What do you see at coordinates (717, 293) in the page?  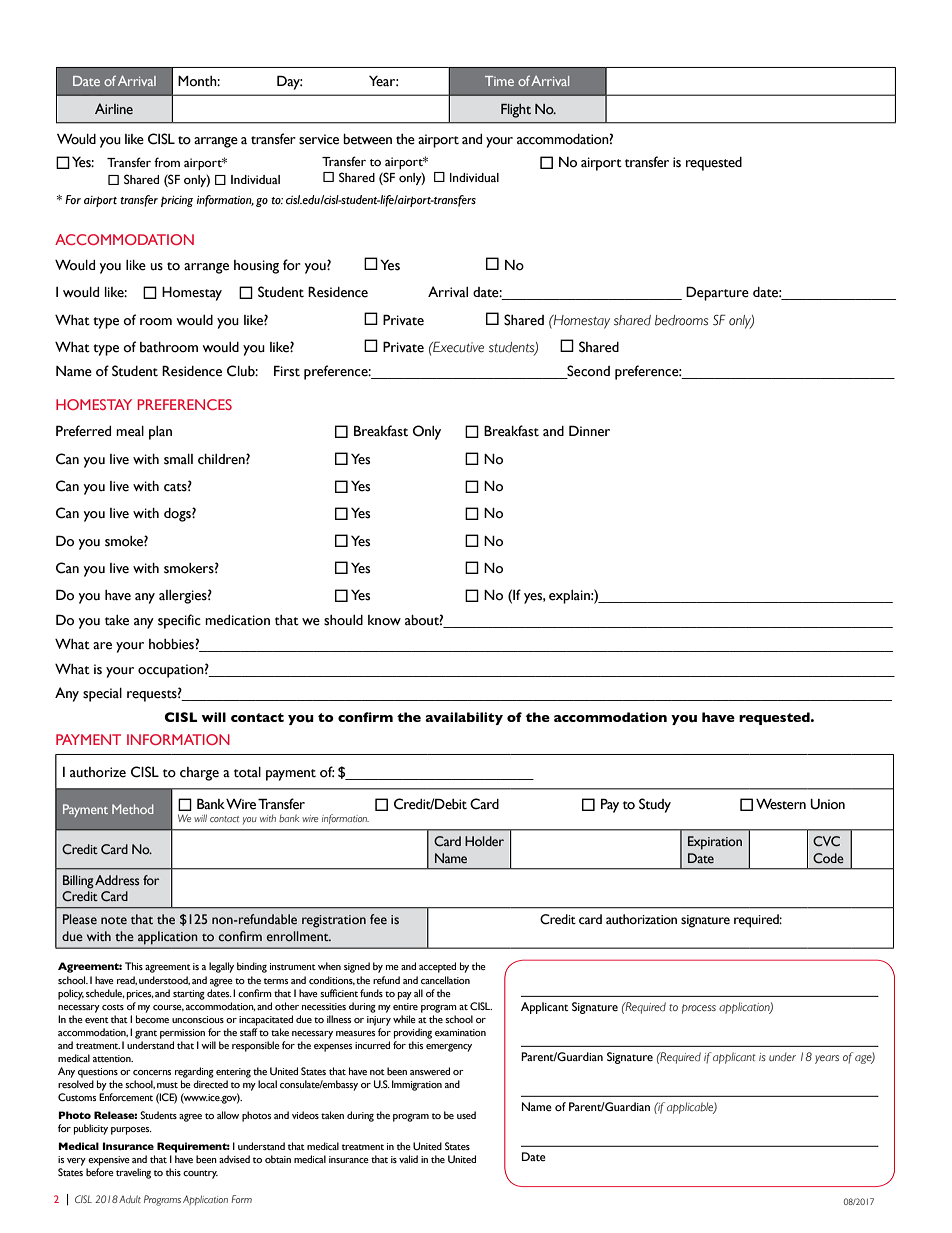 I see `Departure` at bounding box center [717, 293].
